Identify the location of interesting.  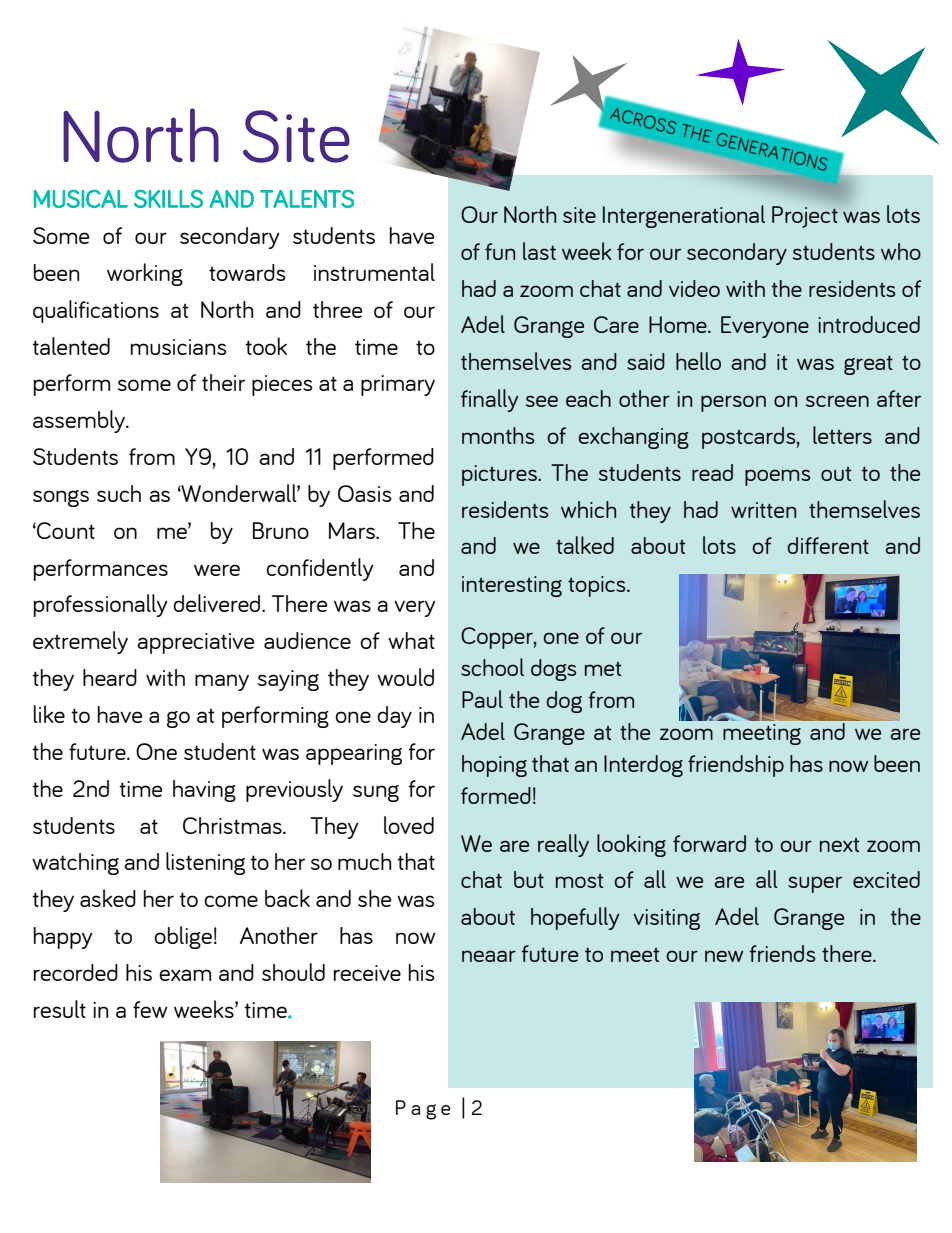
(512, 586).
